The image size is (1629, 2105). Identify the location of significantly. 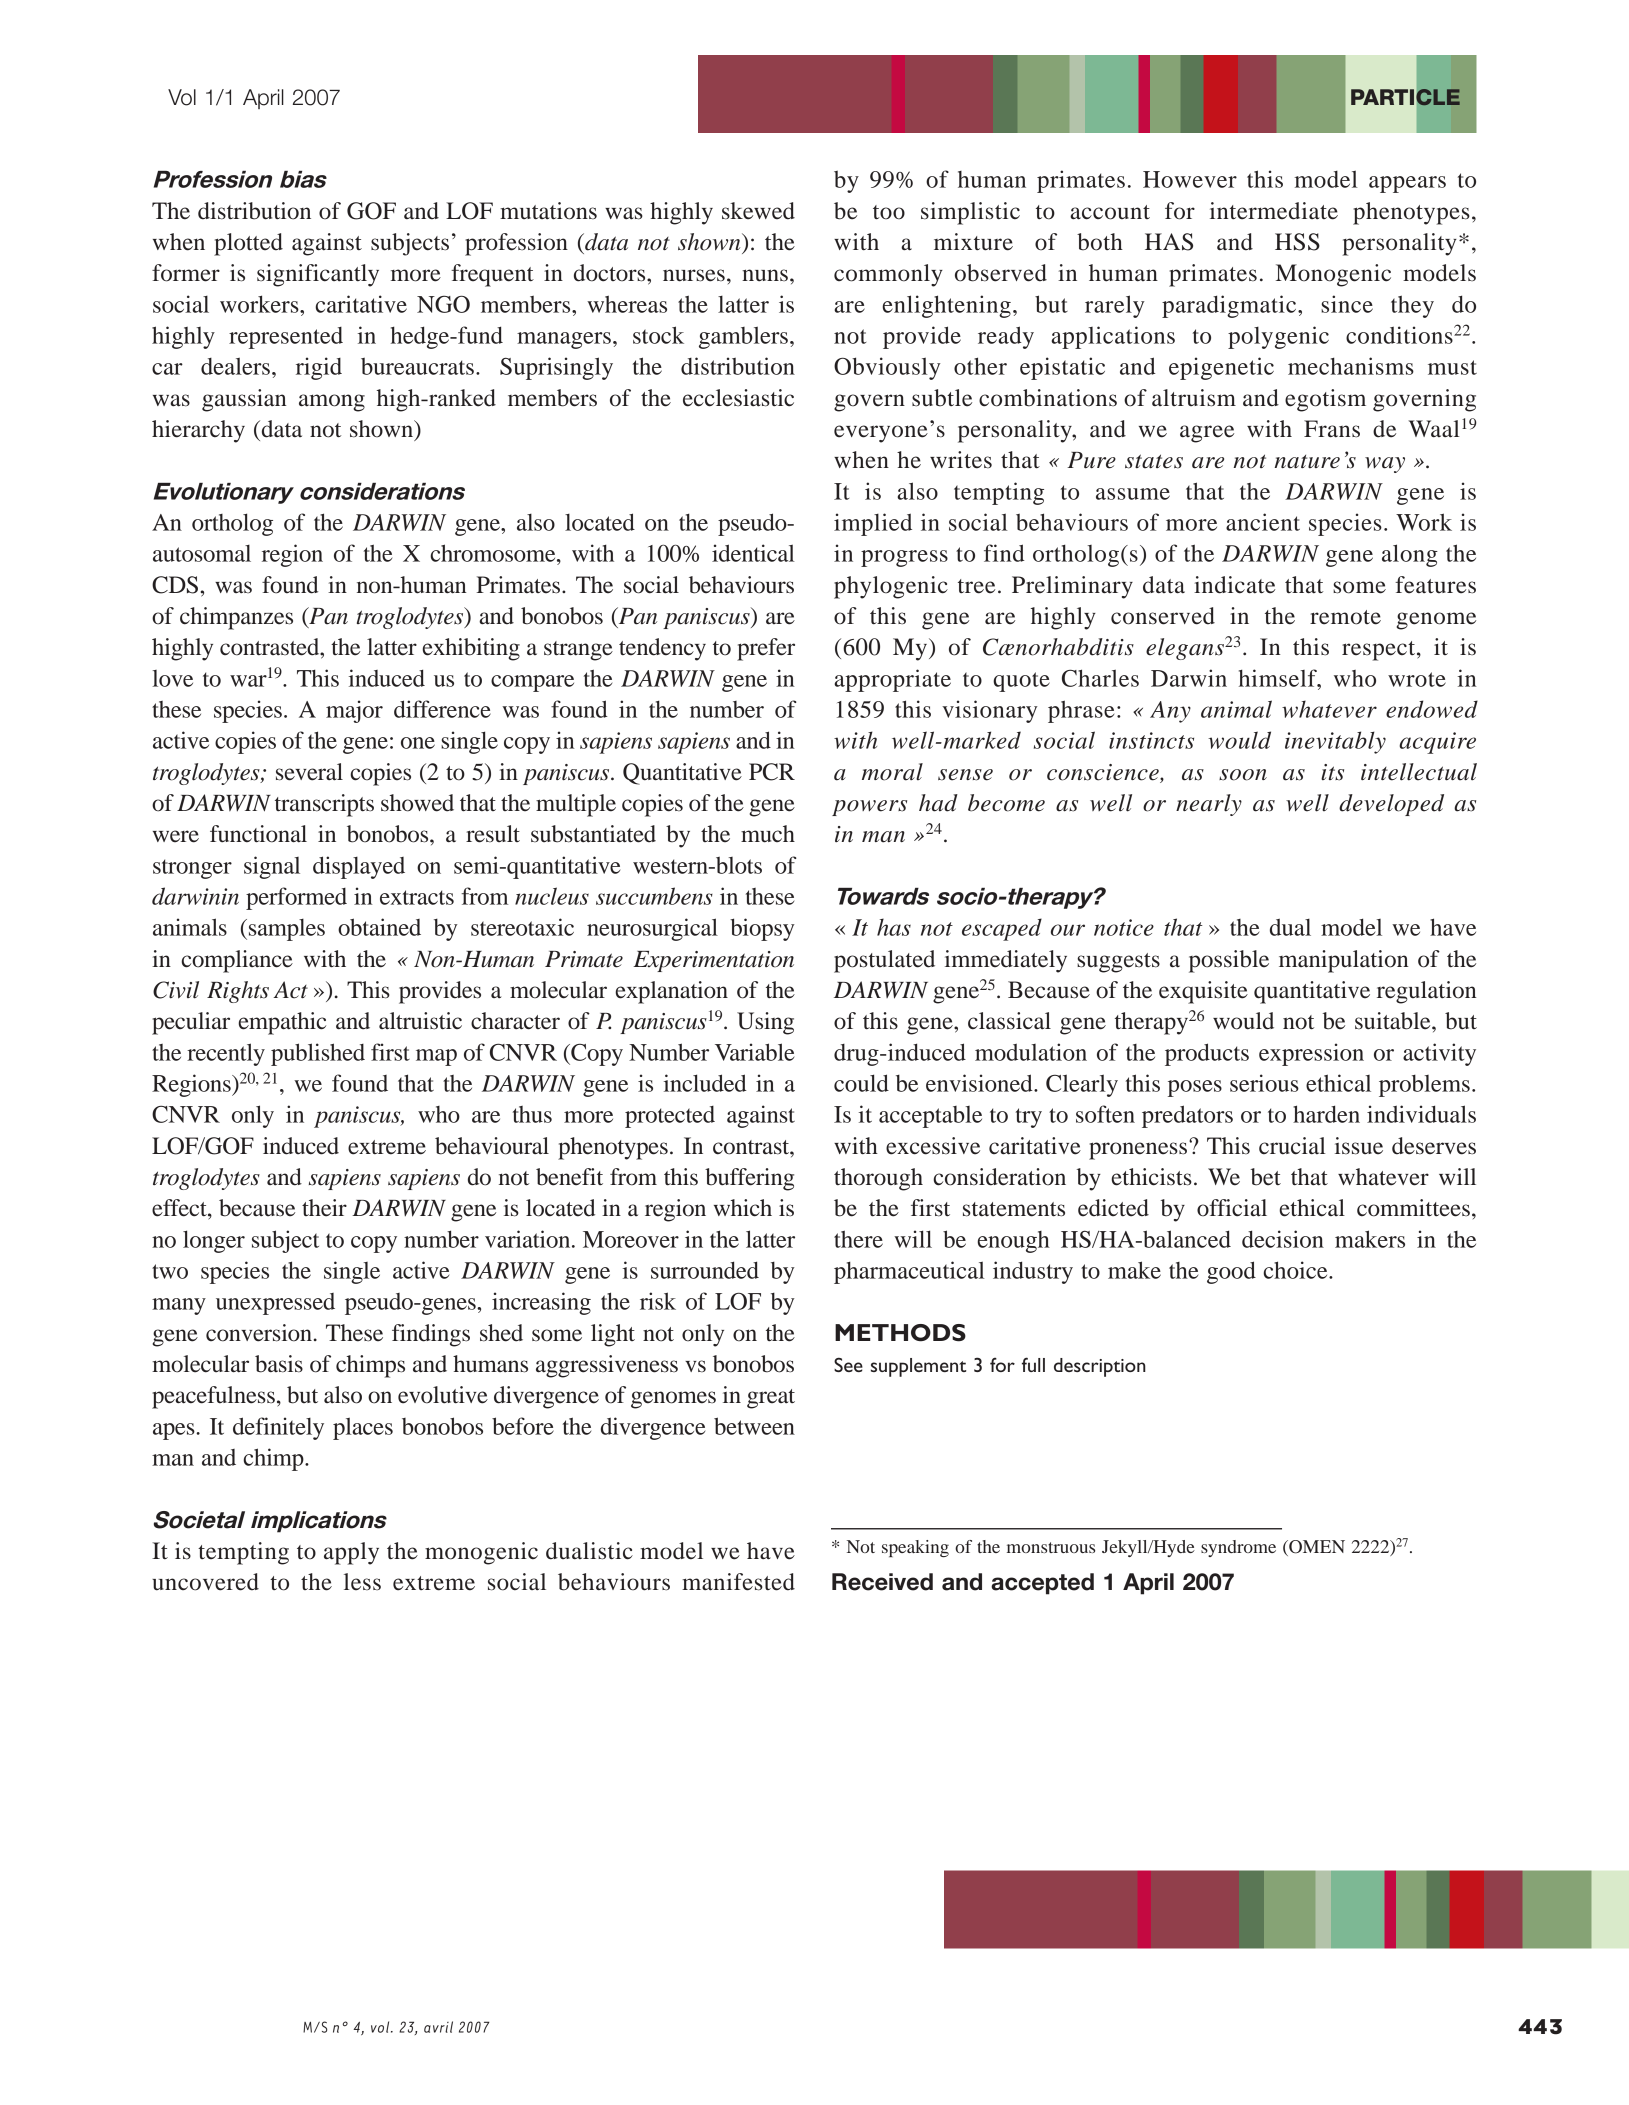
(318, 275).
